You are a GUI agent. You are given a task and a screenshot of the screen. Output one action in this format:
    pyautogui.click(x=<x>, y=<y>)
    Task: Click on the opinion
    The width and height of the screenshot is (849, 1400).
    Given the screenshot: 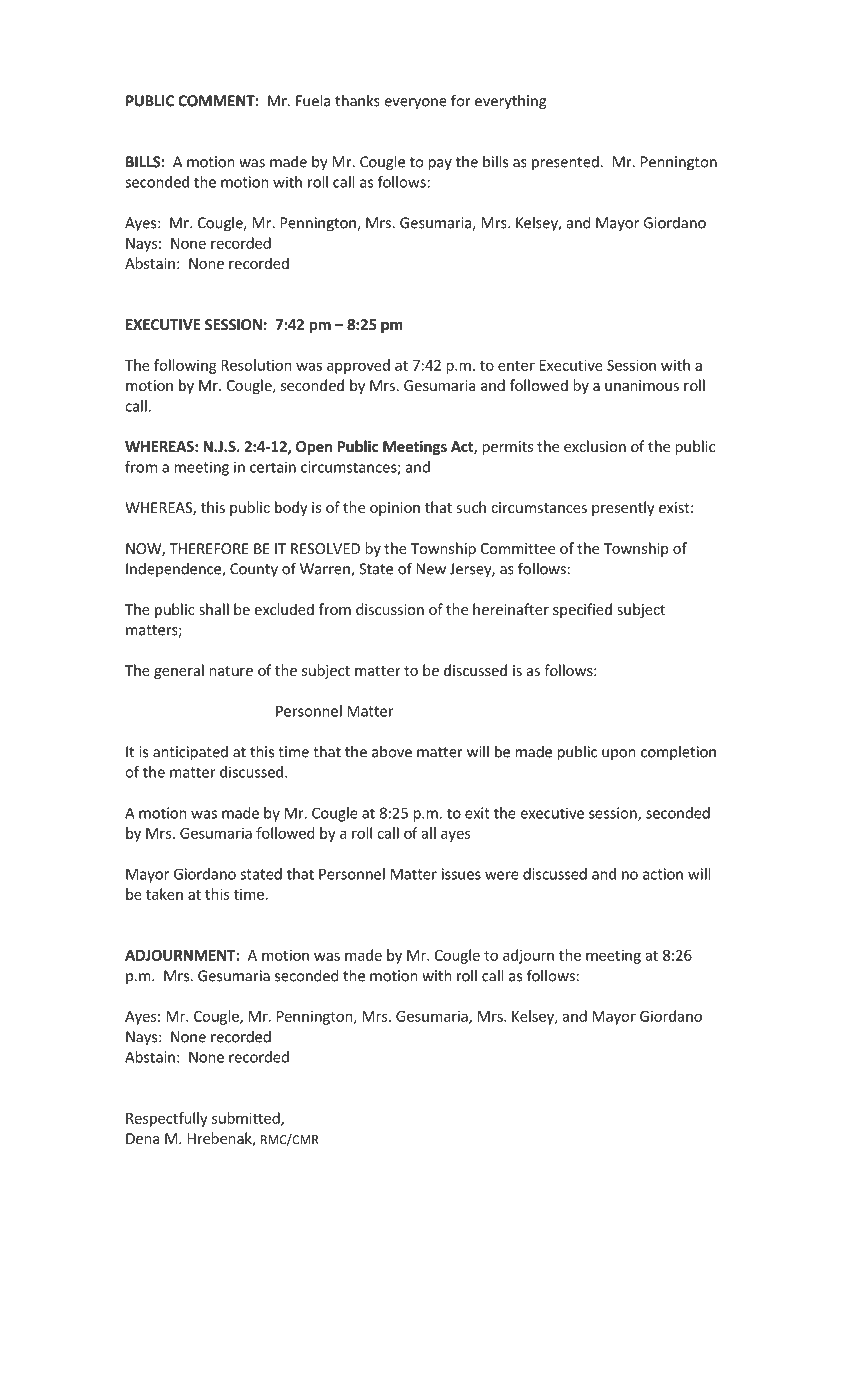 What is the action you would take?
    pyautogui.click(x=395, y=509)
